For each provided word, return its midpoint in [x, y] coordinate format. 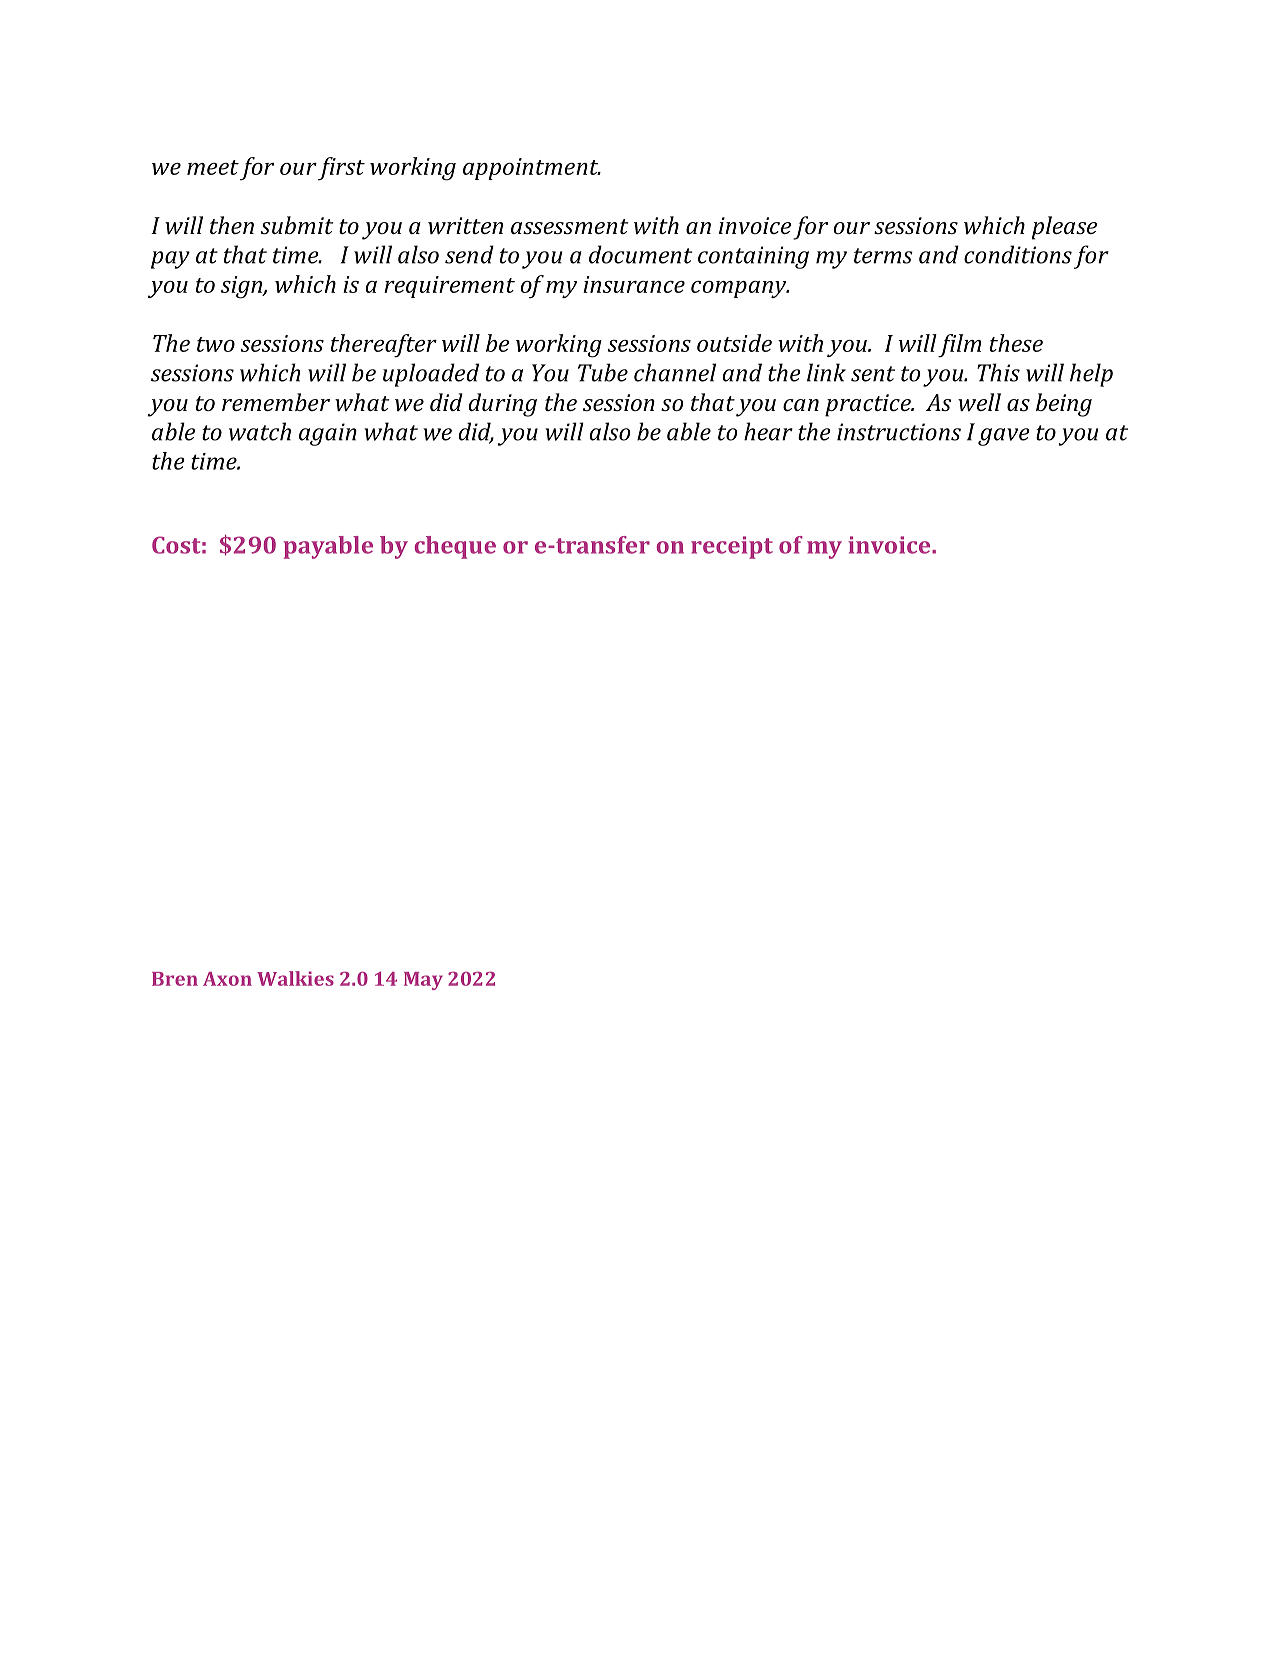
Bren [175, 979]
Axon [227, 979]
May [423, 981]
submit [297, 225]
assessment [570, 226]
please [1064, 228]
